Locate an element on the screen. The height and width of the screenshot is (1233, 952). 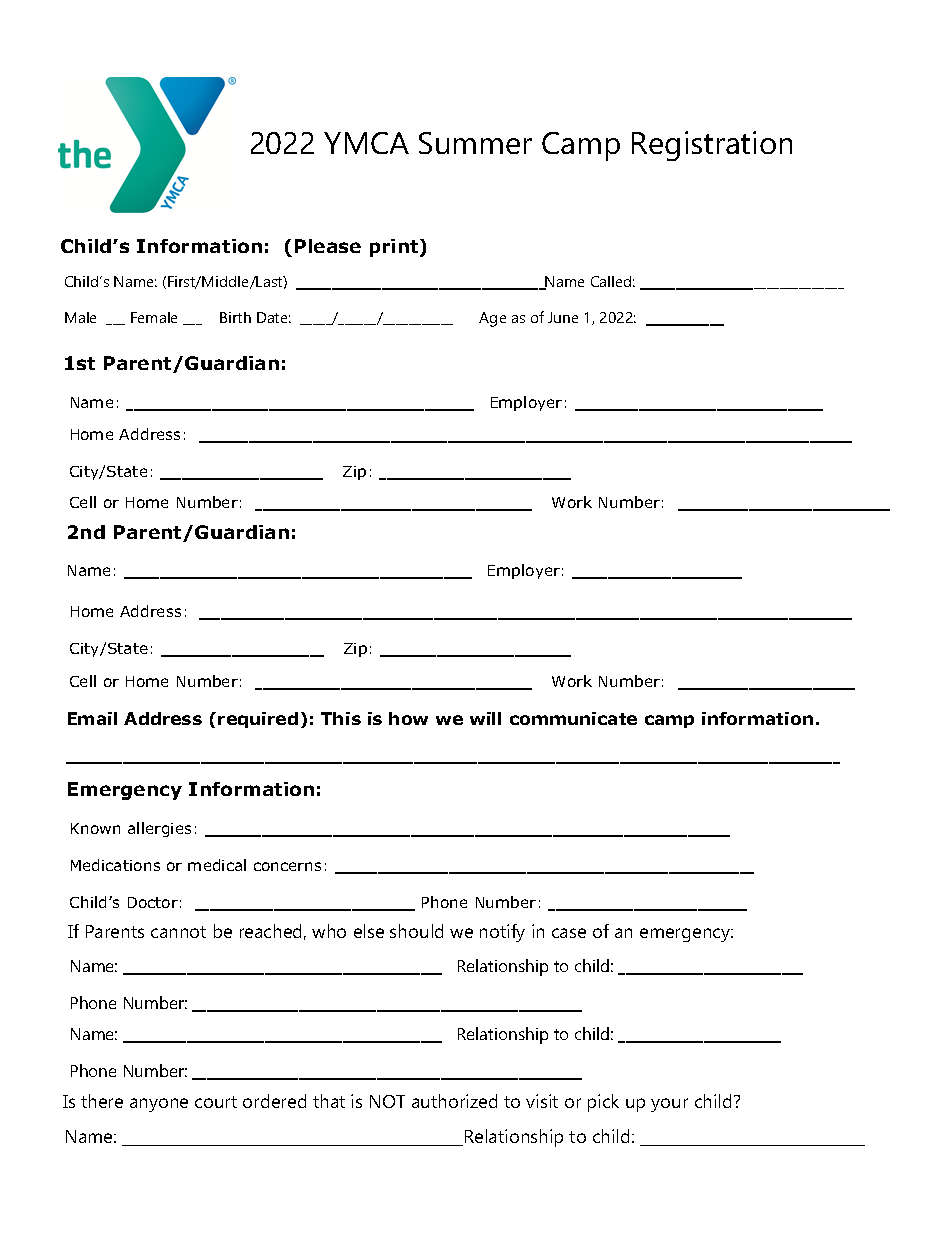
pick is located at coordinates (603, 1103).
